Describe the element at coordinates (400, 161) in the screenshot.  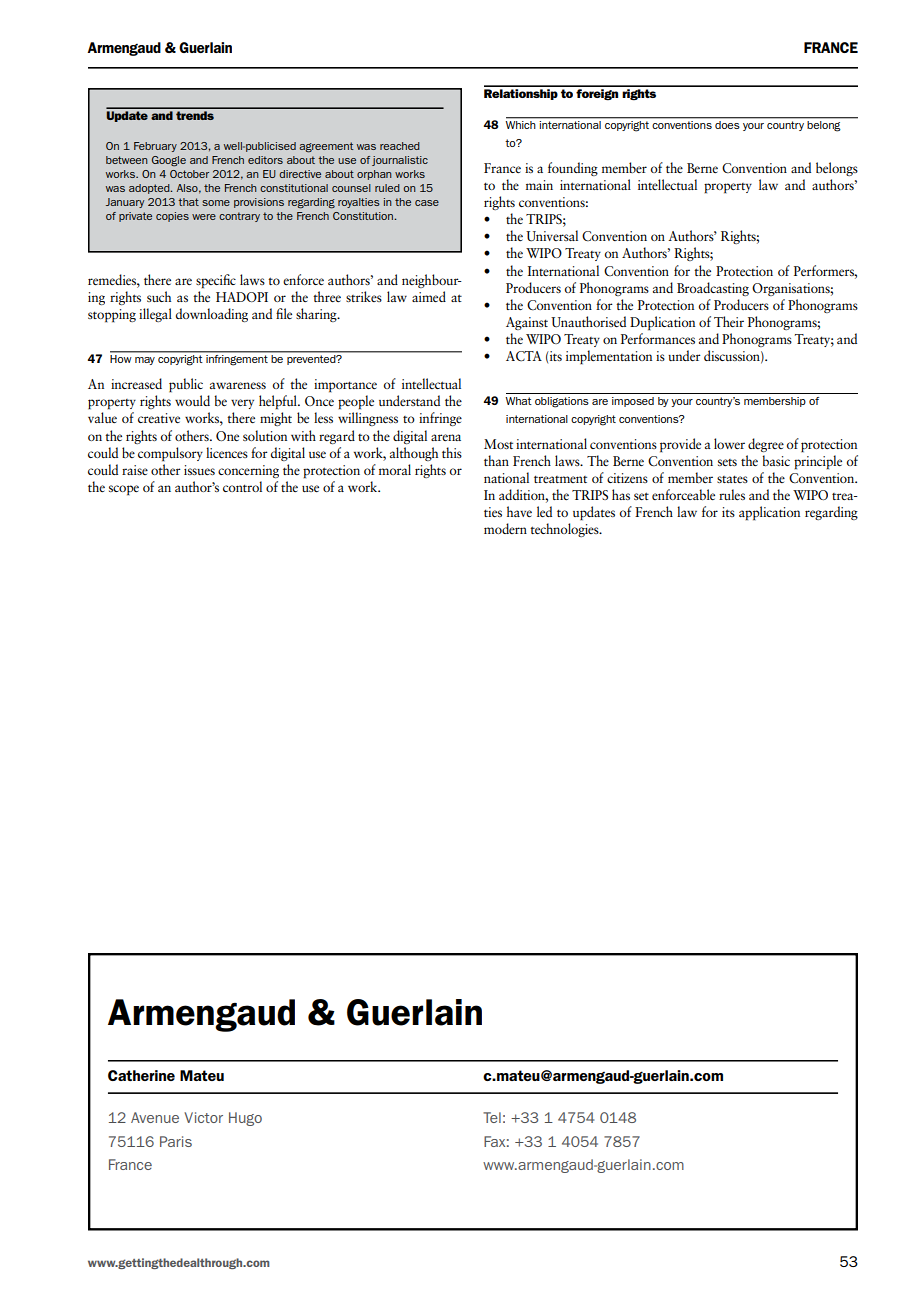
I see `journalistic` at that location.
